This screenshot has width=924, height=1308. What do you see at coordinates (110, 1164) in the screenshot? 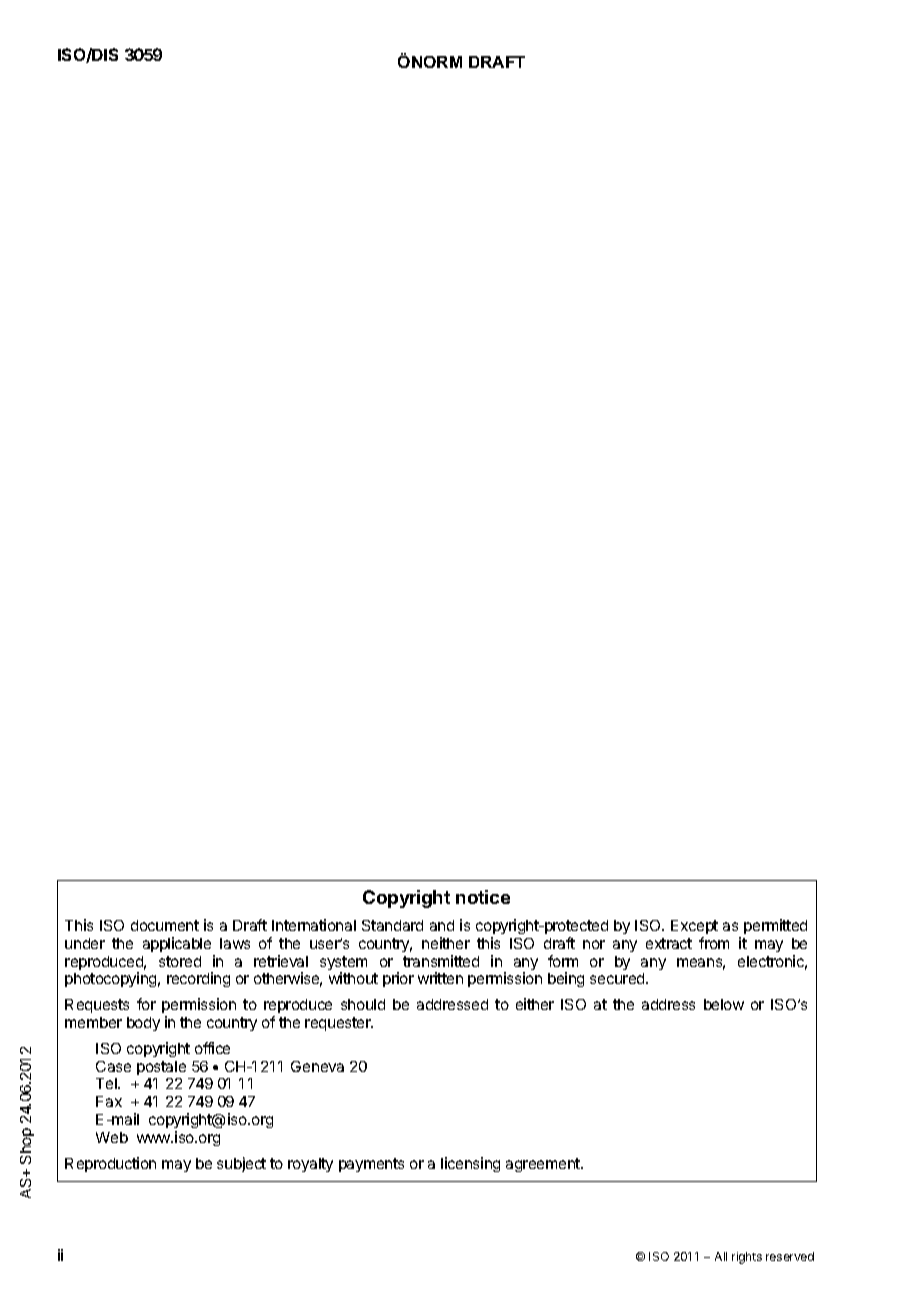
I see `Reproduction` at bounding box center [110, 1164].
